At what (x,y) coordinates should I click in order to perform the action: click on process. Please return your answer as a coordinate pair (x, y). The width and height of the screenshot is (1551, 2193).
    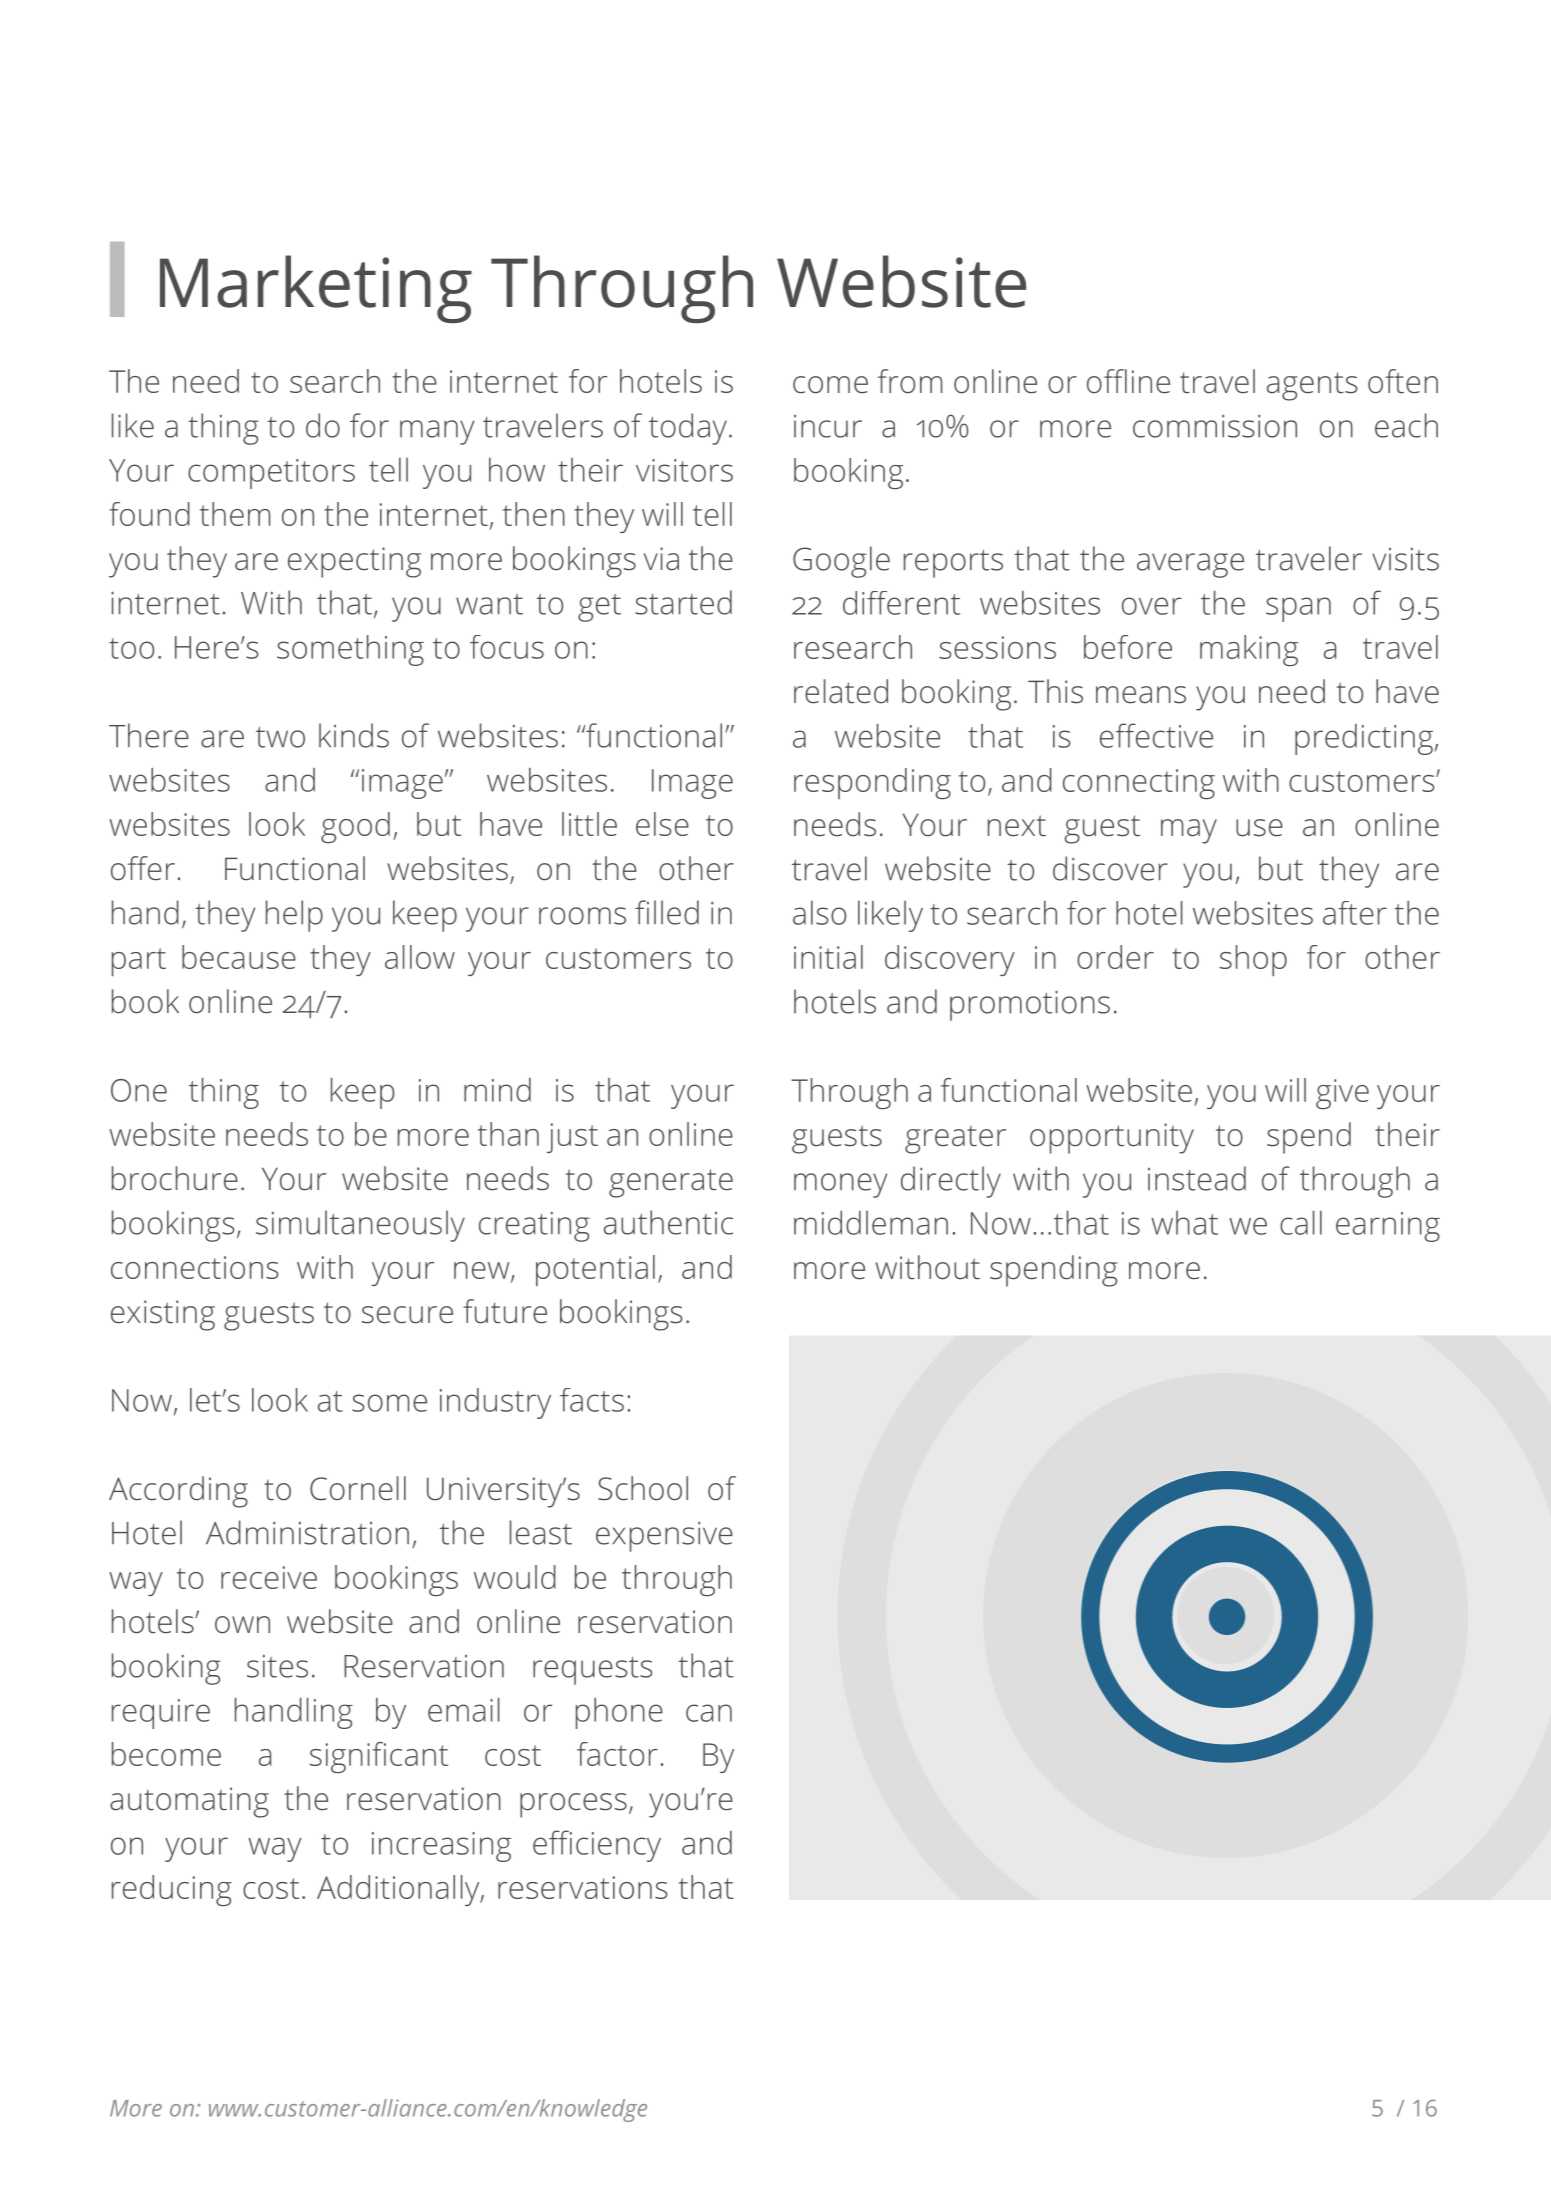
    Looking at the image, I should click on (573, 1805).
